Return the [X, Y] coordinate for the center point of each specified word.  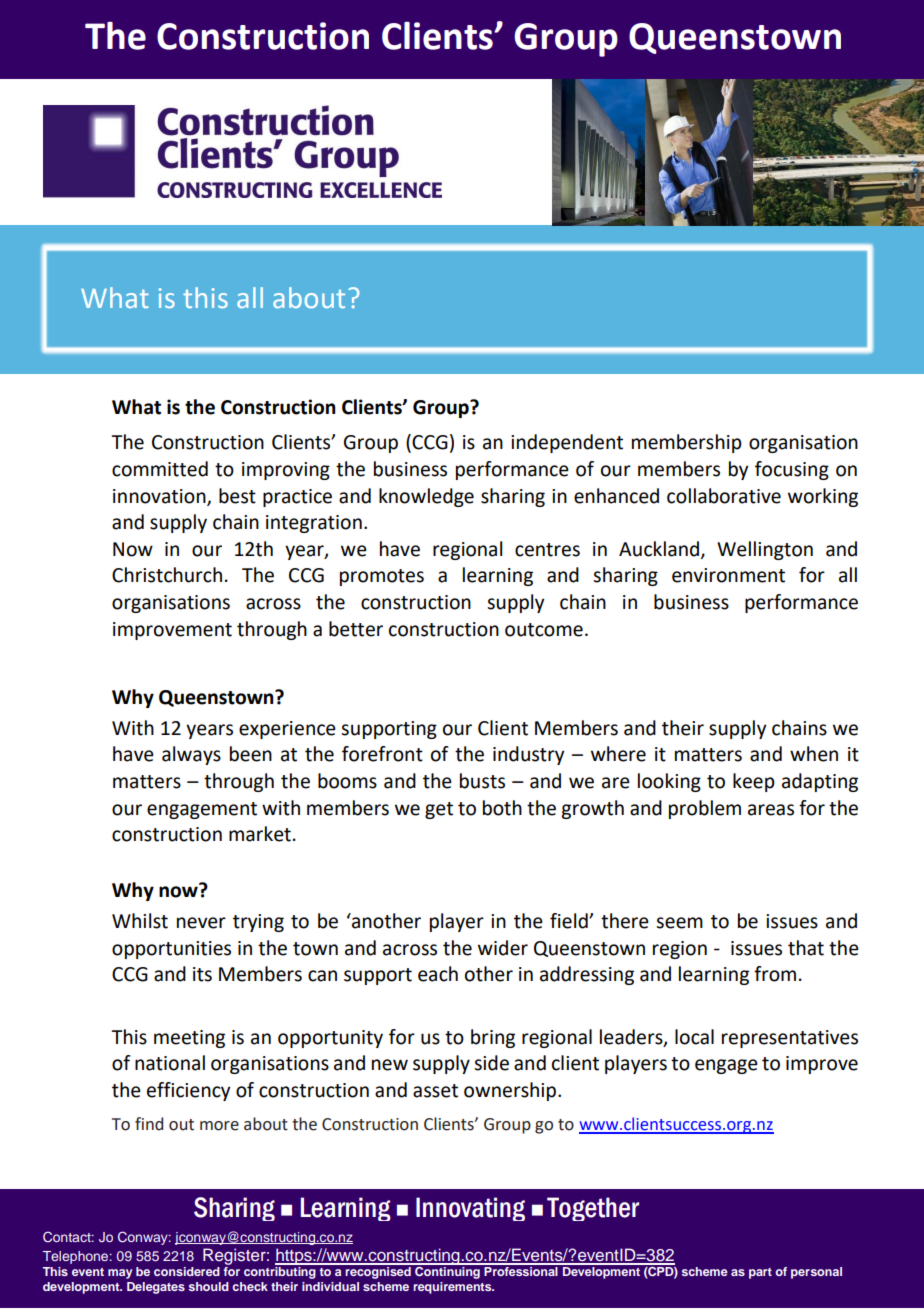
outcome [544, 630]
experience [287, 730]
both [502, 808]
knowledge [426, 497]
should [209, 1286]
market [260, 834]
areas [771, 810]
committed [160, 469]
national [170, 1063]
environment [728, 575]
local [694, 1037]
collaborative [724, 496]
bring [493, 1038]
